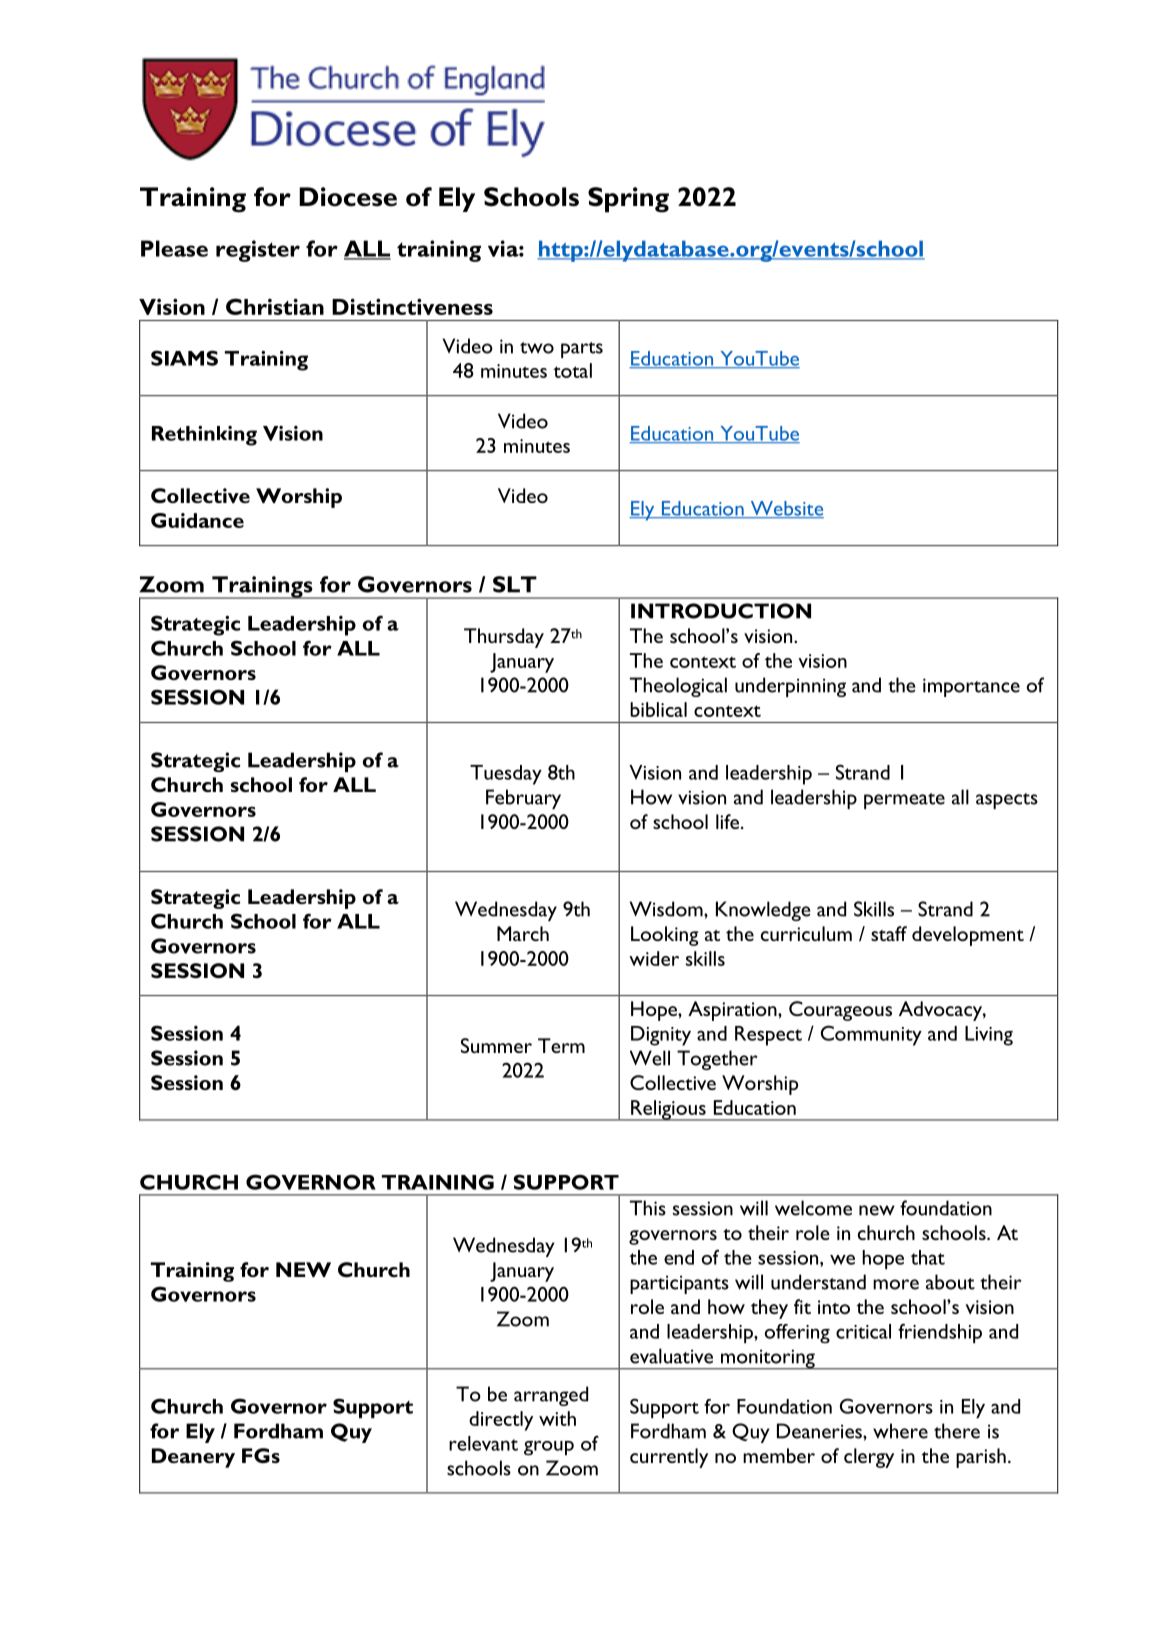 Image resolution: width=1151 pixels, height=1628 pixels. What do you see at coordinates (515, 584) in the screenshot?
I see `SLT` at bounding box center [515, 584].
